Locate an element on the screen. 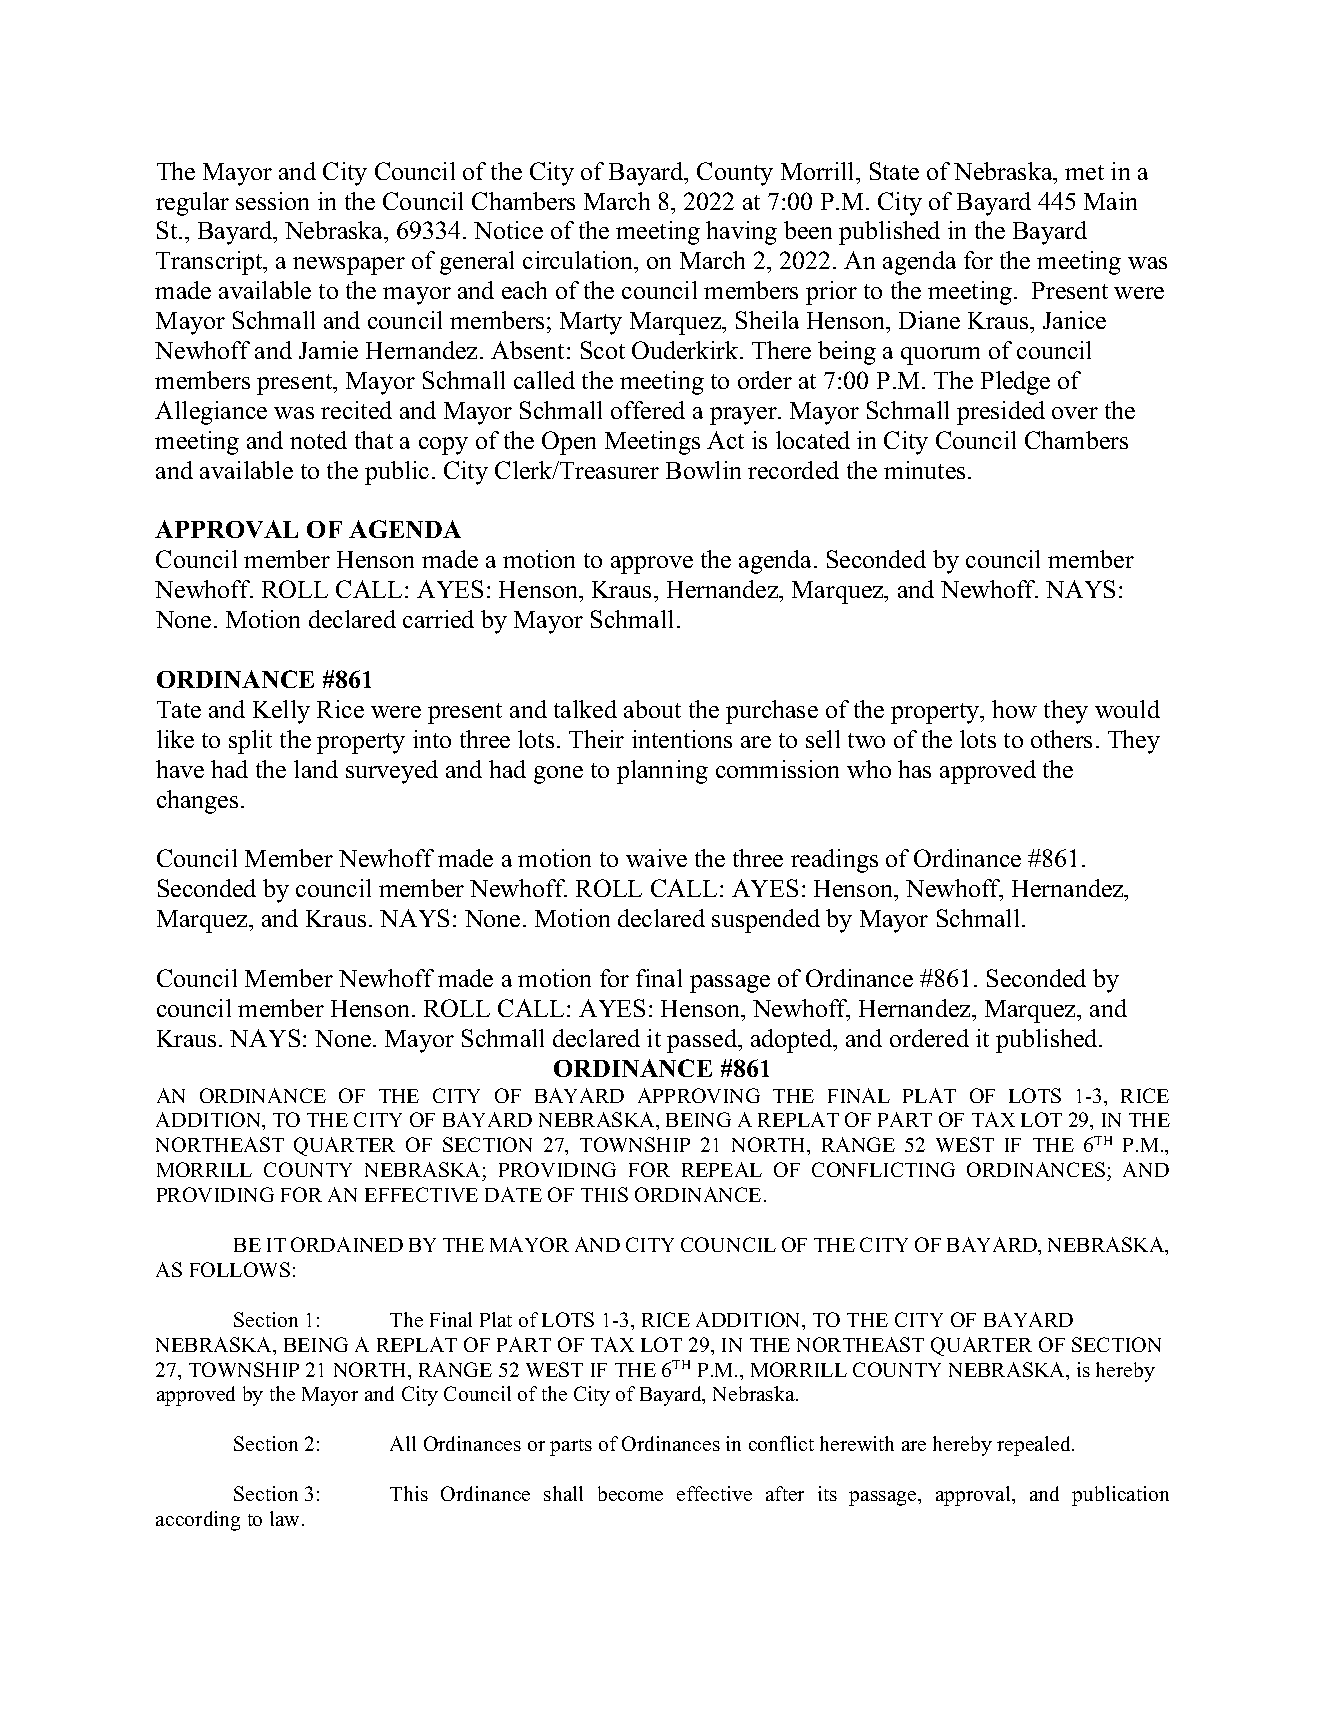 Image resolution: width=1326 pixels, height=1716 pixels. met is located at coordinates (1084, 172).
